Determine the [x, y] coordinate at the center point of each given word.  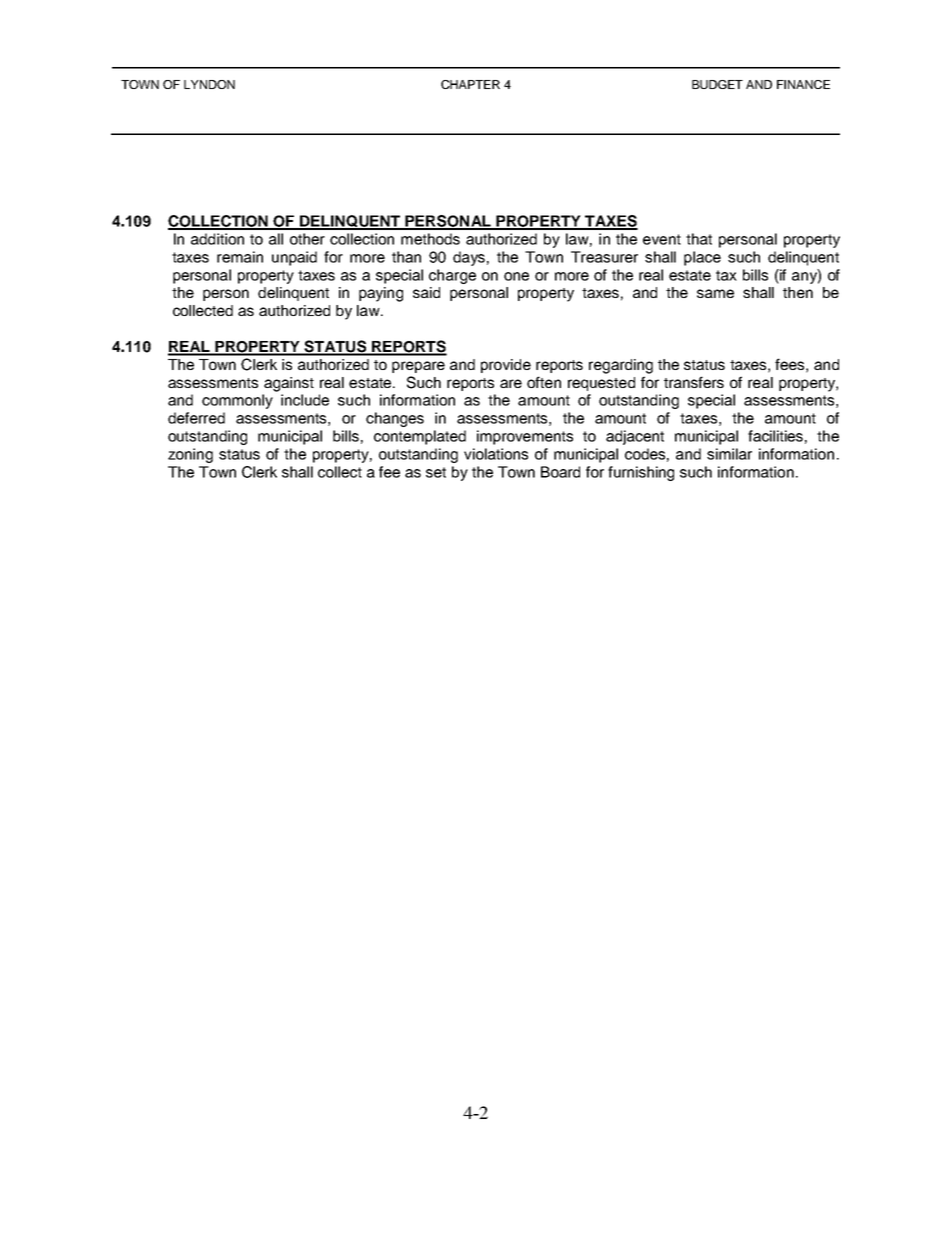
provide [506, 366]
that [699, 239]
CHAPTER [470, 84]
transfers [694, 382]
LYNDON [209, 84]
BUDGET [717, 84]
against [289, 384]
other [307, 239]
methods [430, 239]
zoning [190, 455]
